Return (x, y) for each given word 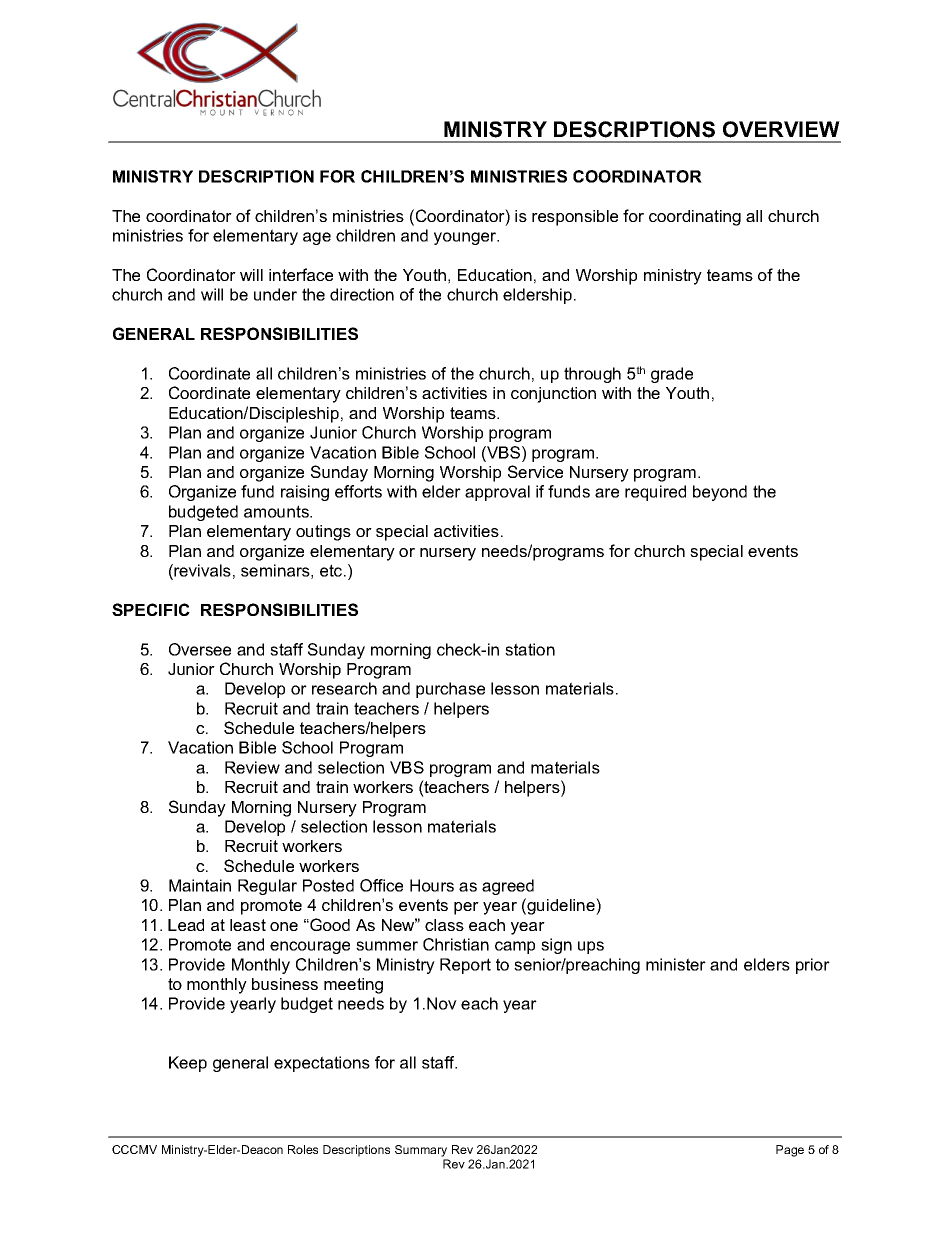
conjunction (553, 395)
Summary (421, 1151)
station (530, 649)
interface (301, 274)
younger (466, 238)
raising (305, 493)
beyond (720, 493)
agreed (508, 887)
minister (676, 964)
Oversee (200, 649)
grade (672, 375)
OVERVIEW (781, 129)
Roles (303, 1149)
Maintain (200, 885)
